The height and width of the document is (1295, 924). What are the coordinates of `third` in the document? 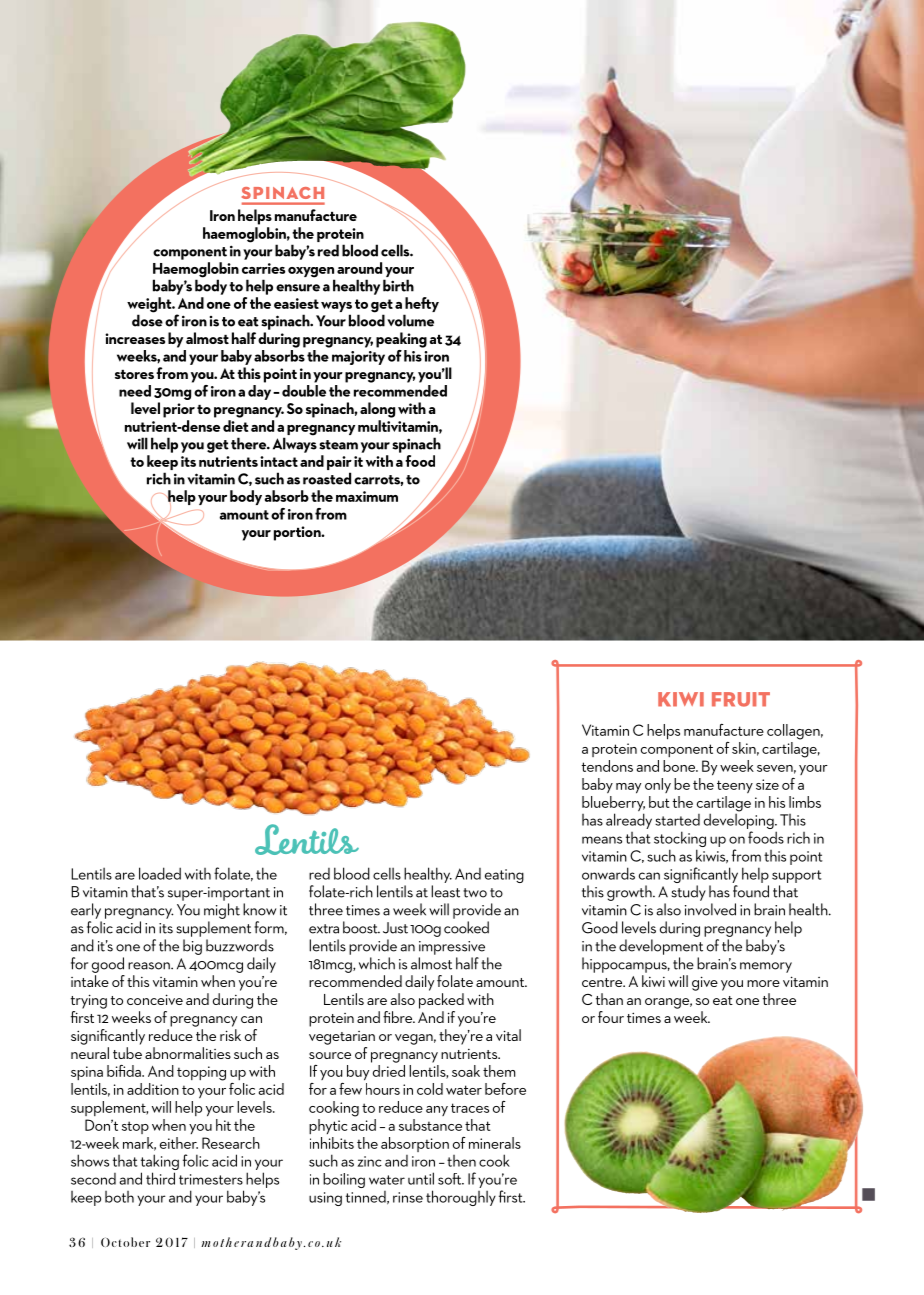 It's located at (160, 1178).
